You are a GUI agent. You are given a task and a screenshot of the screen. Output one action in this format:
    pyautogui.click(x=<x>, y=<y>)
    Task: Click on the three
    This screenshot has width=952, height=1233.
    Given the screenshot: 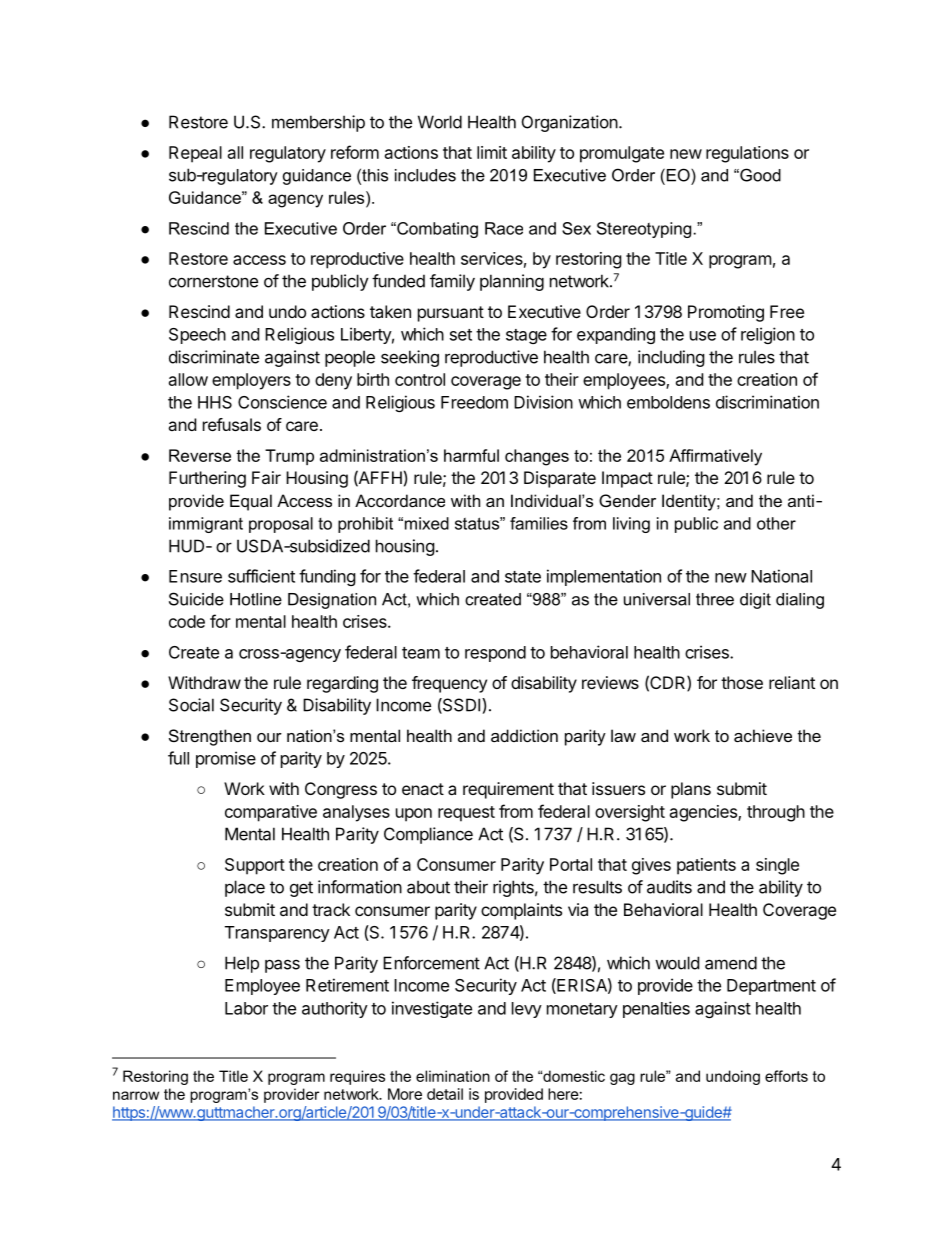 What is the action you would take?
    pyautogui.click(x=715, y=599)
